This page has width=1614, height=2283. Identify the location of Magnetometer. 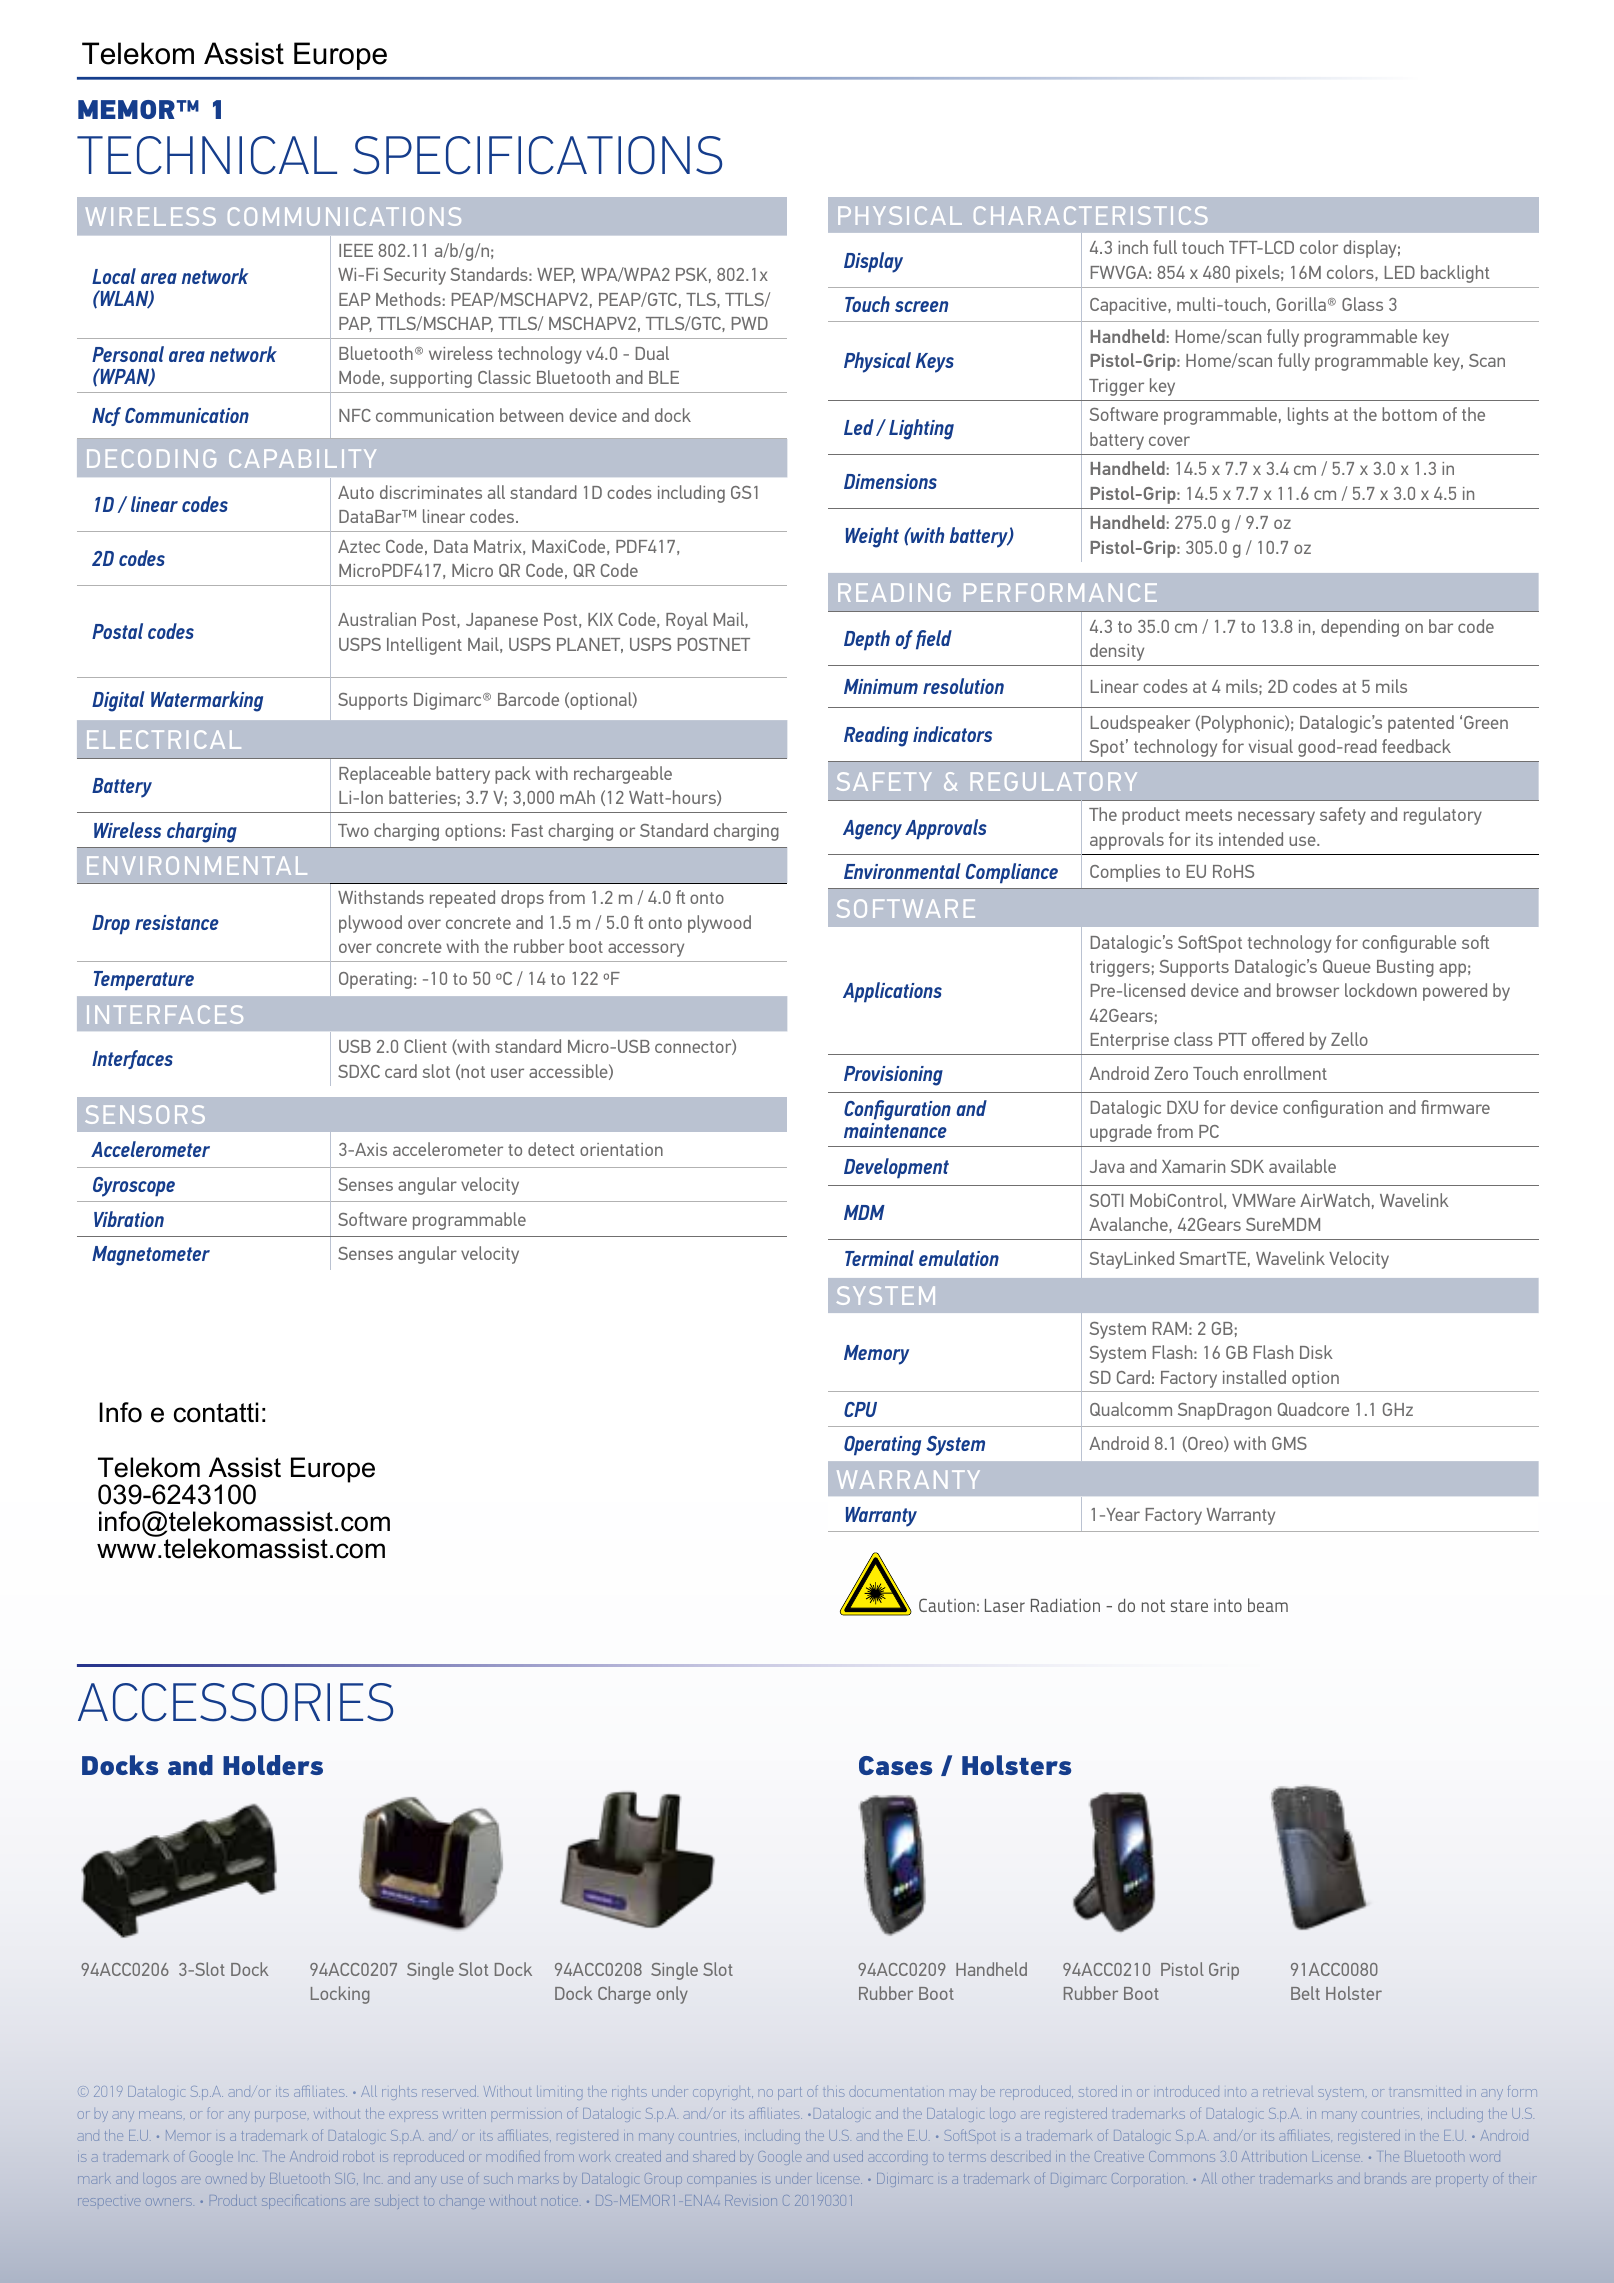
(151, 1256).
